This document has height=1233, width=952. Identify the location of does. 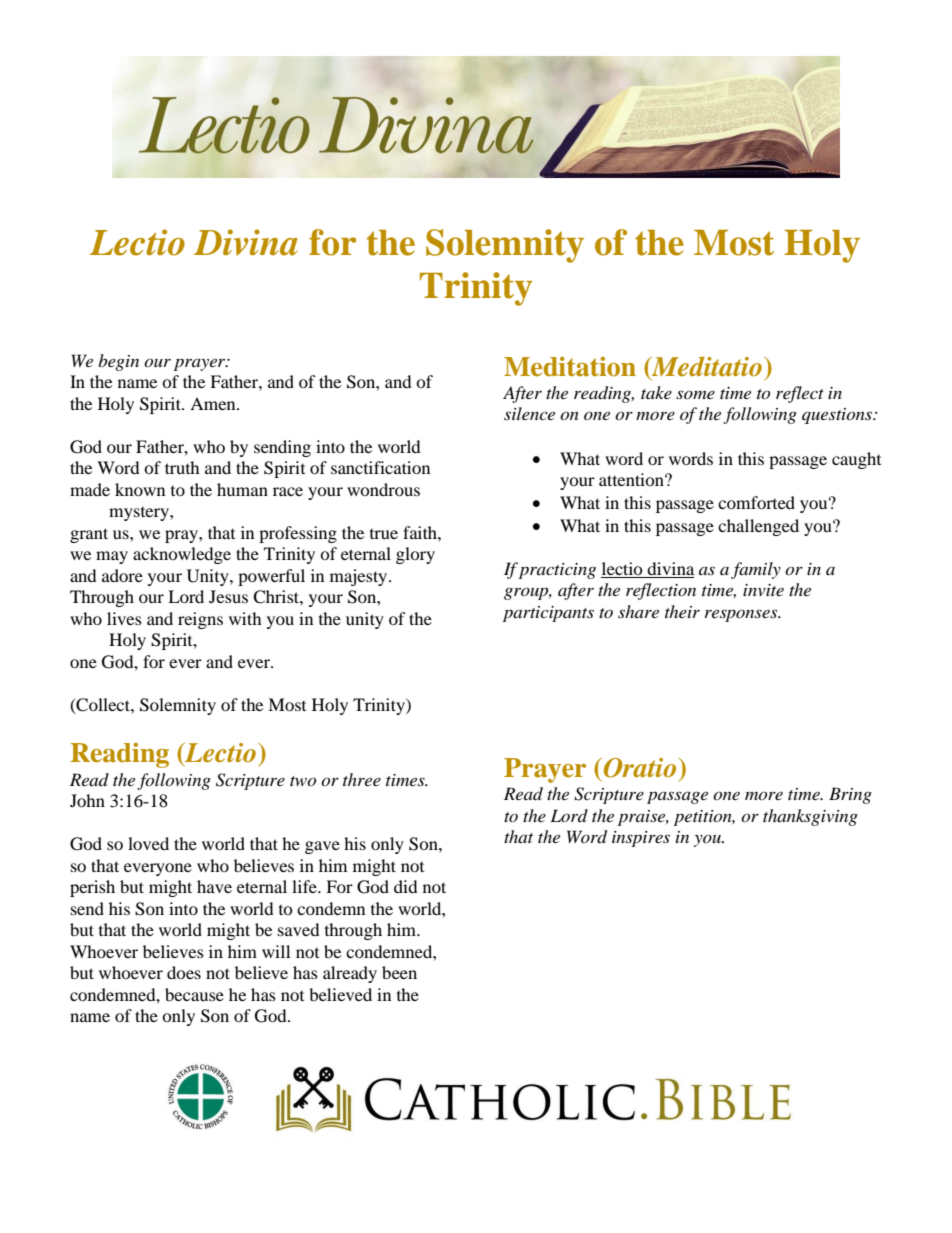
(184, 972).
